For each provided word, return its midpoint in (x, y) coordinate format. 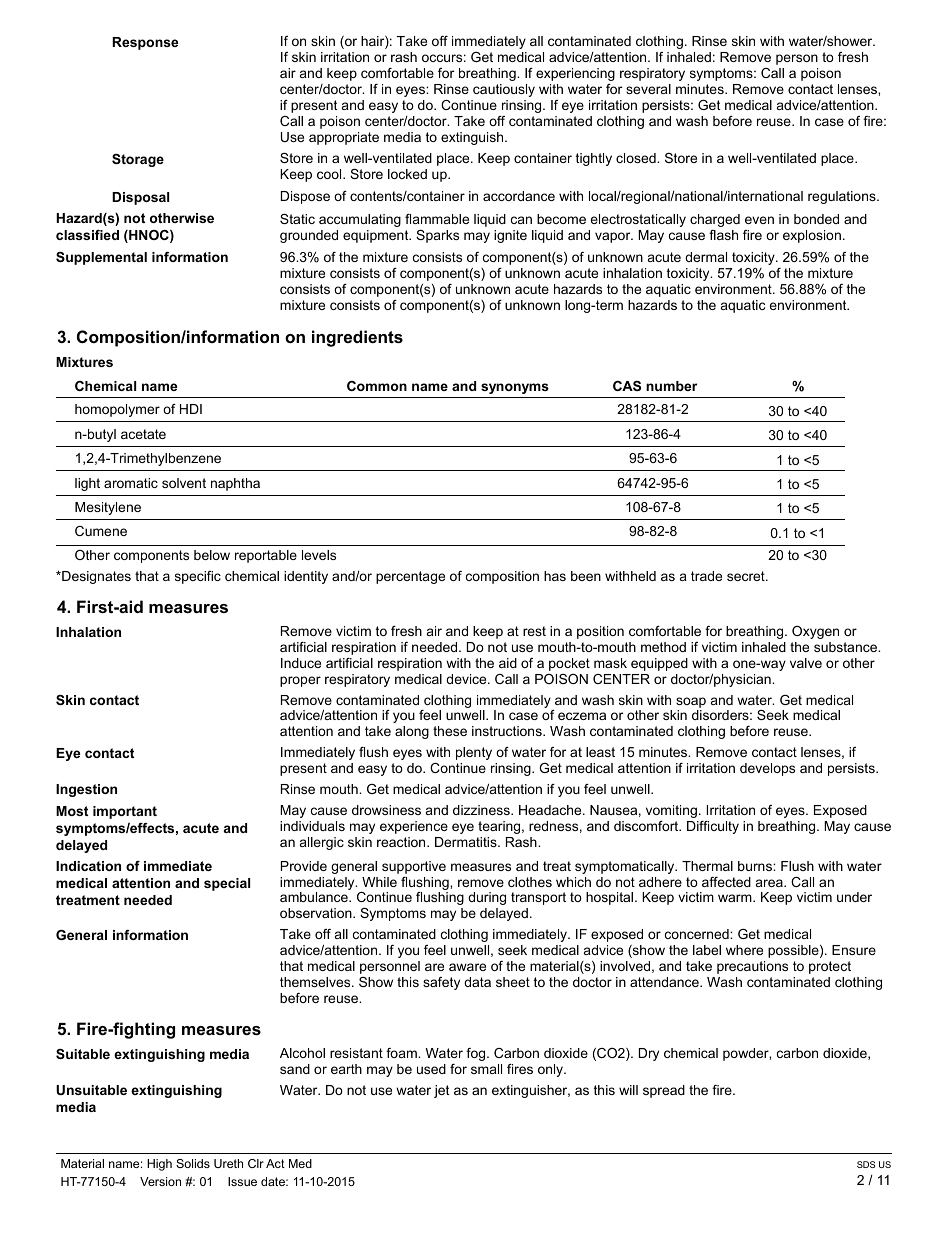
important (125, 812)
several (648, 89)
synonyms (515, 388)
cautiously (504, 90)
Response (145, 43)
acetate (143, 434)
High (159, 1165)
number (671, 386)
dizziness (482, 810)
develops (767, 769)
